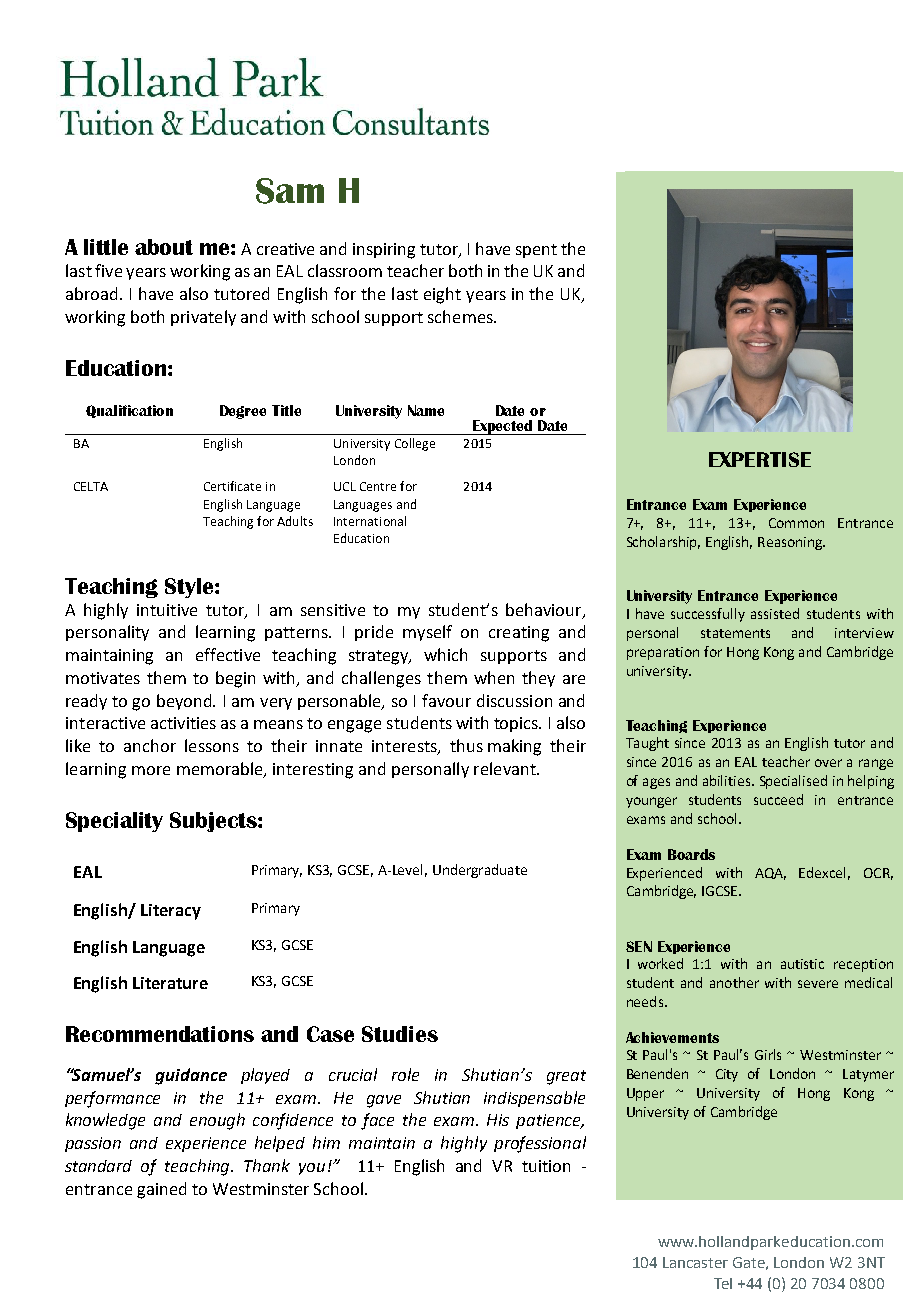 The height and width of the document is (1308, 924). I want to click on Literacy, so click(171, 912).
